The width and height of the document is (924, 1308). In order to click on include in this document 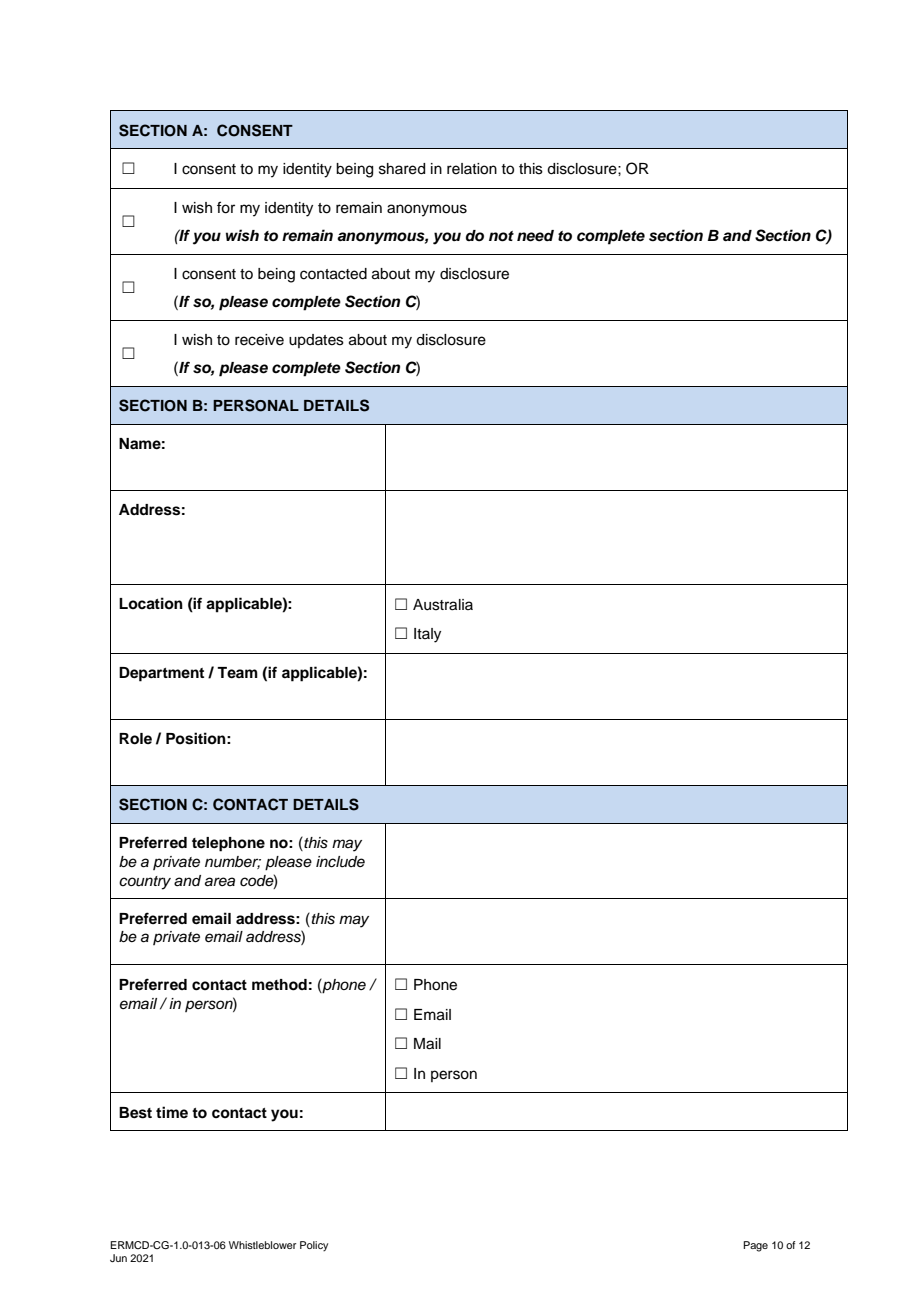, I will do `click(340, 862)`.
